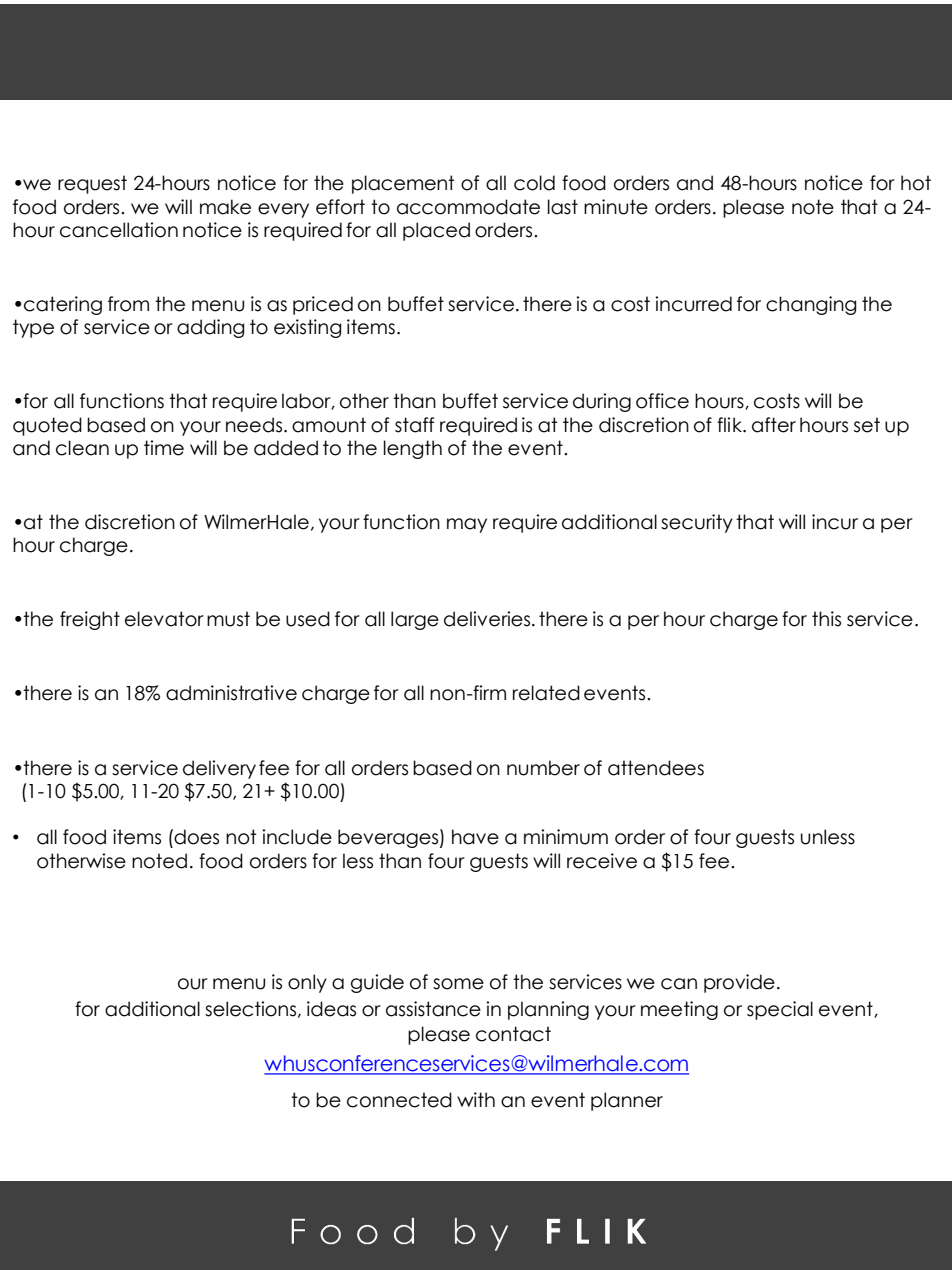 The height and width of the screenshot is (1270, 952). I want to click on this, so click(826, 619).
